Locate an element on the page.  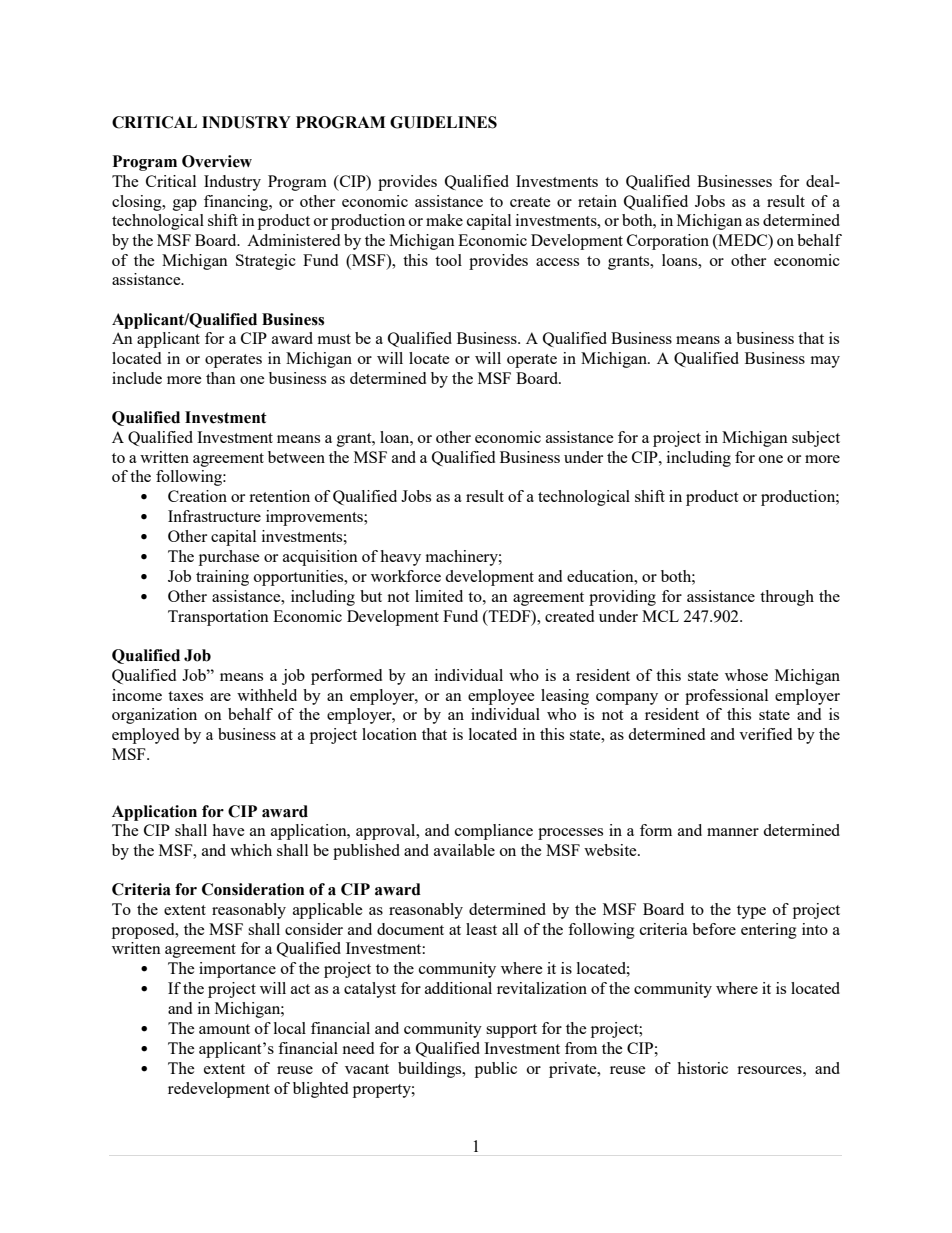
Corporation is located at coordinates (668, 242).
